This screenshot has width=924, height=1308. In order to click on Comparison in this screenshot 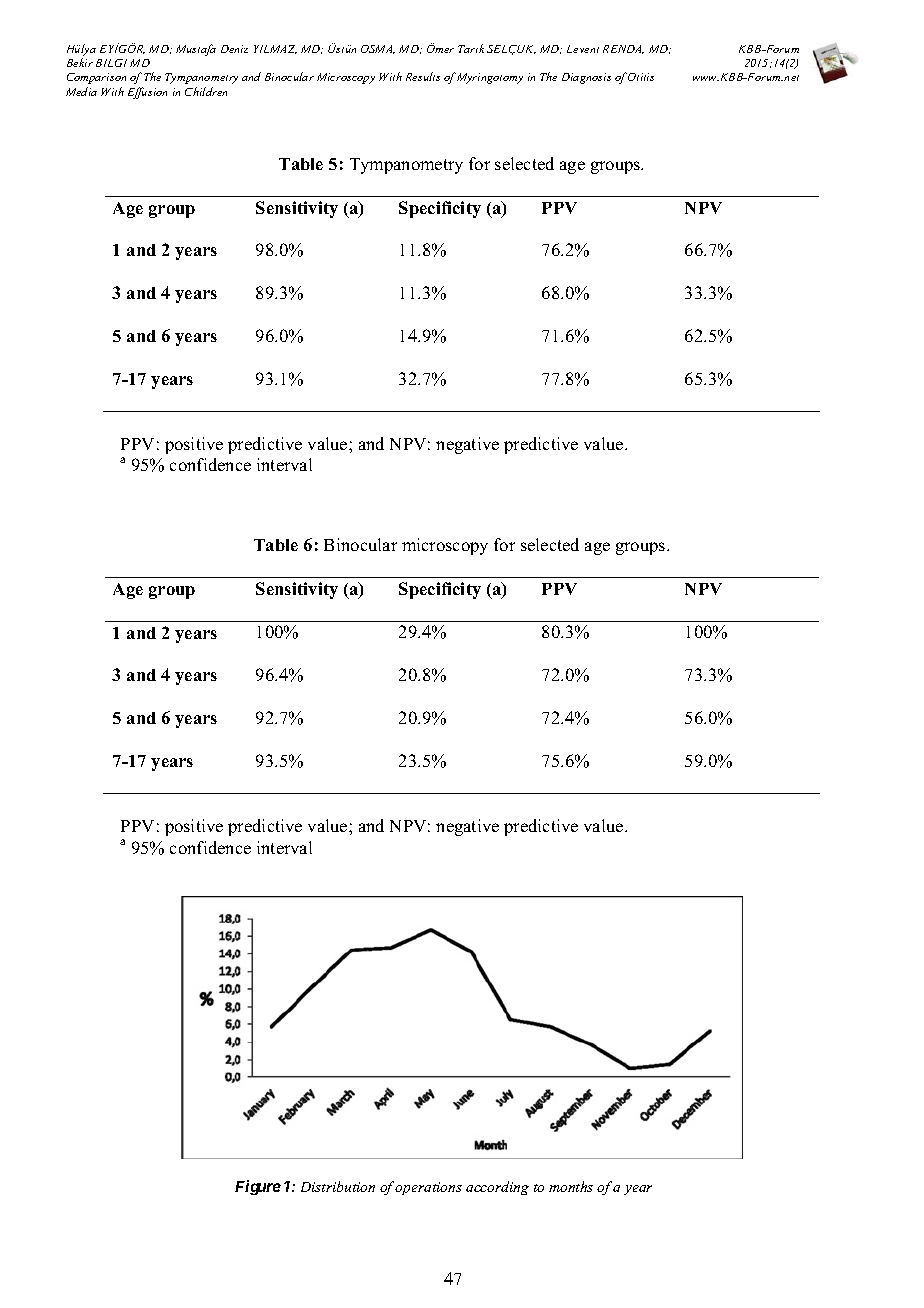, I will do `click(96, 78)`.
